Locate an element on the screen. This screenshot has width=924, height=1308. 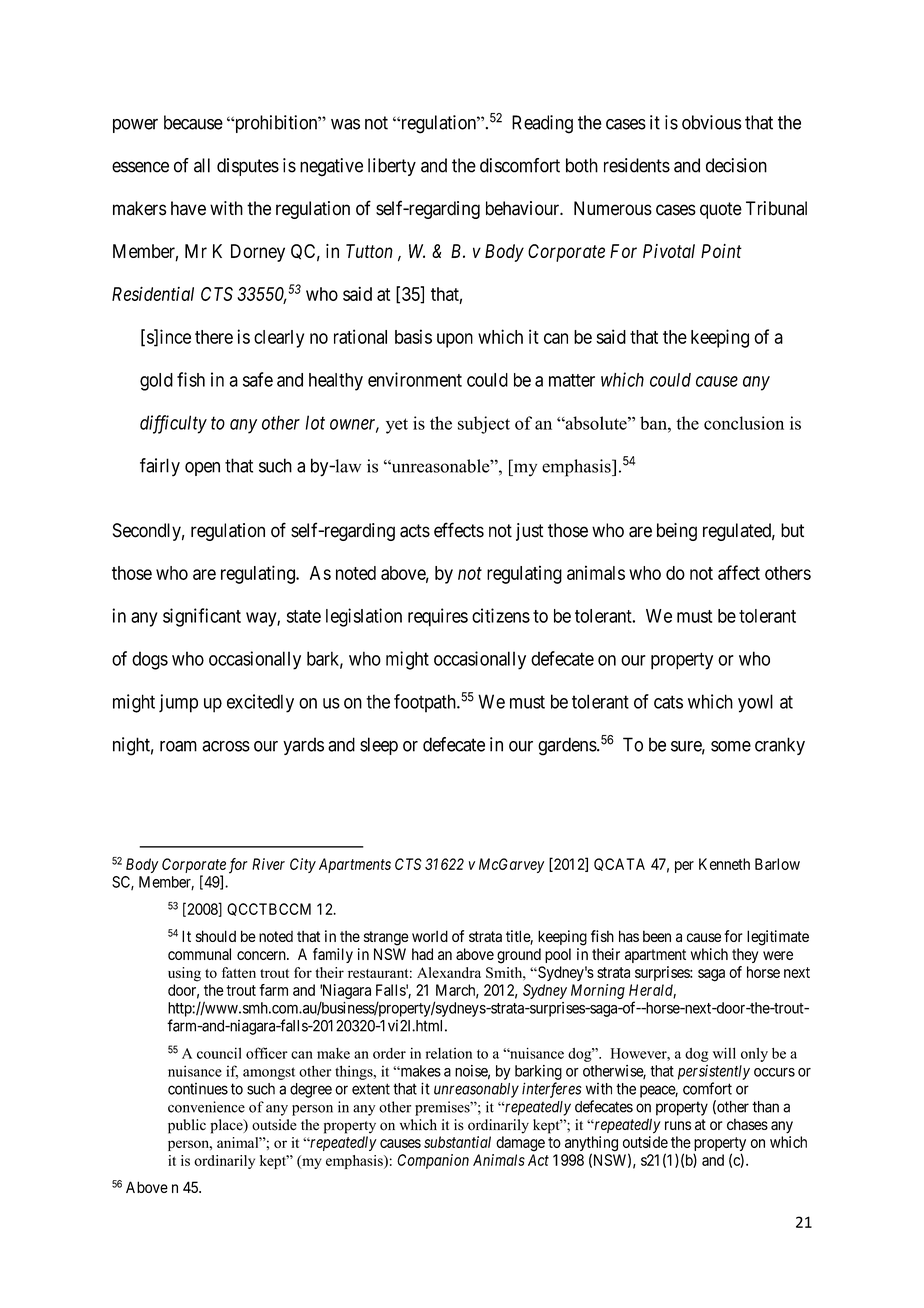
disputes is located at coordinates (248, 167).
